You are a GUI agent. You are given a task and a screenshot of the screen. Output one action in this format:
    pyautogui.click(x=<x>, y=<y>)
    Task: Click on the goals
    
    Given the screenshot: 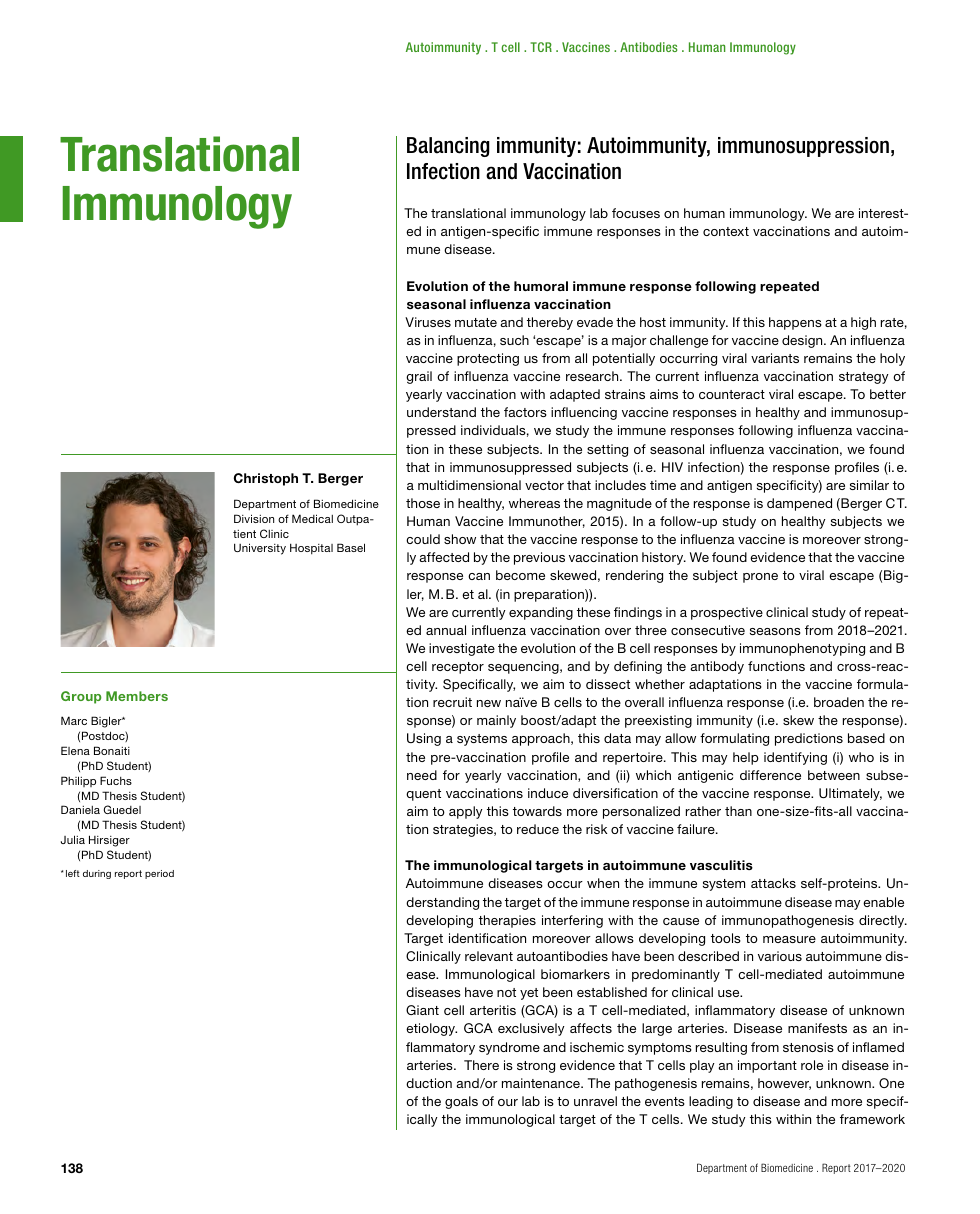 What is the action you would take?
    pyautogui.click(x=461, y=1102)
